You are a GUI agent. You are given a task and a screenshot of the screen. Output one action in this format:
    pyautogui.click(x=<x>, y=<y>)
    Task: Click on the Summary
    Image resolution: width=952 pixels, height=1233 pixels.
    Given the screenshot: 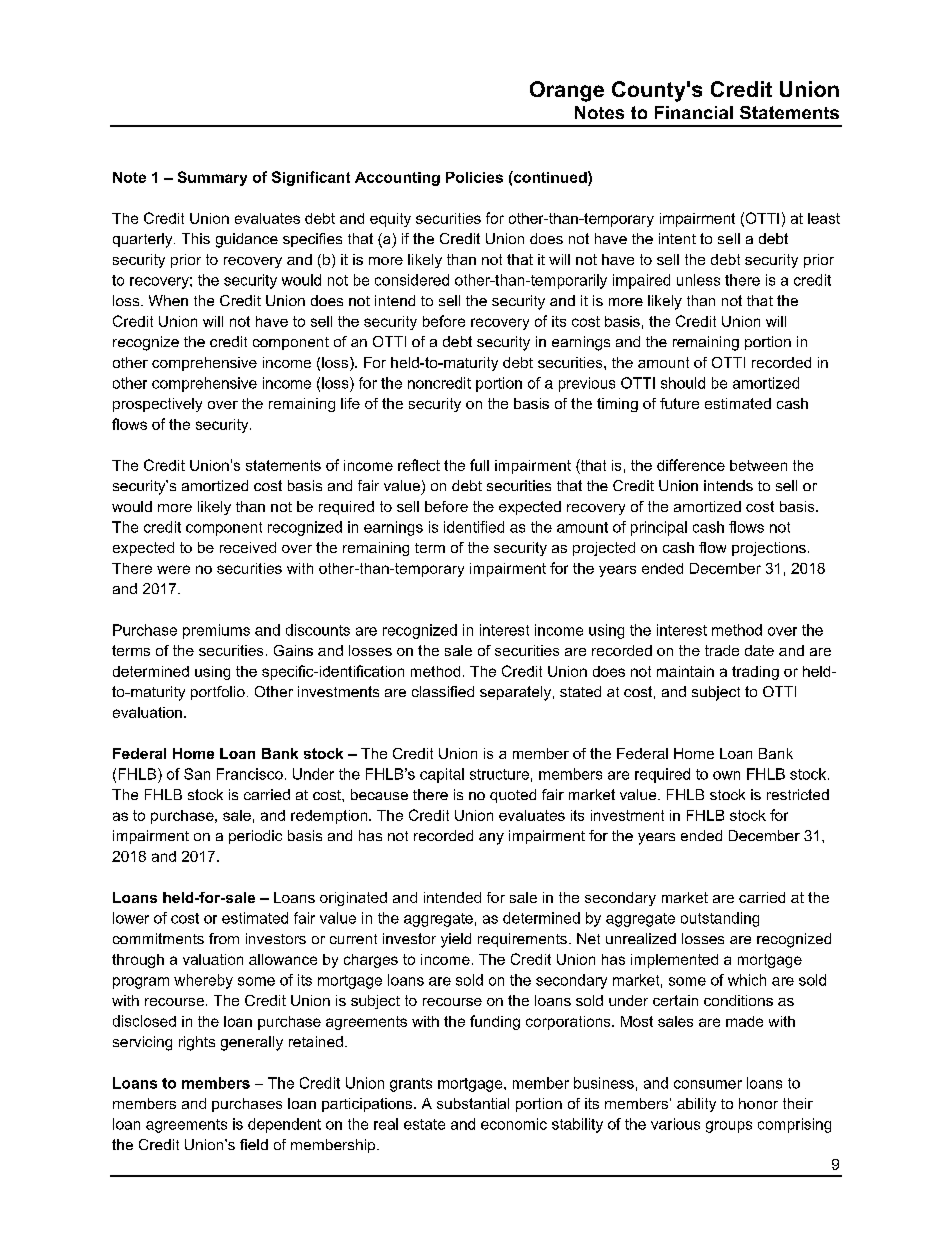 What is the action you would take?
    pyautogui.click(x=212, y=178)
